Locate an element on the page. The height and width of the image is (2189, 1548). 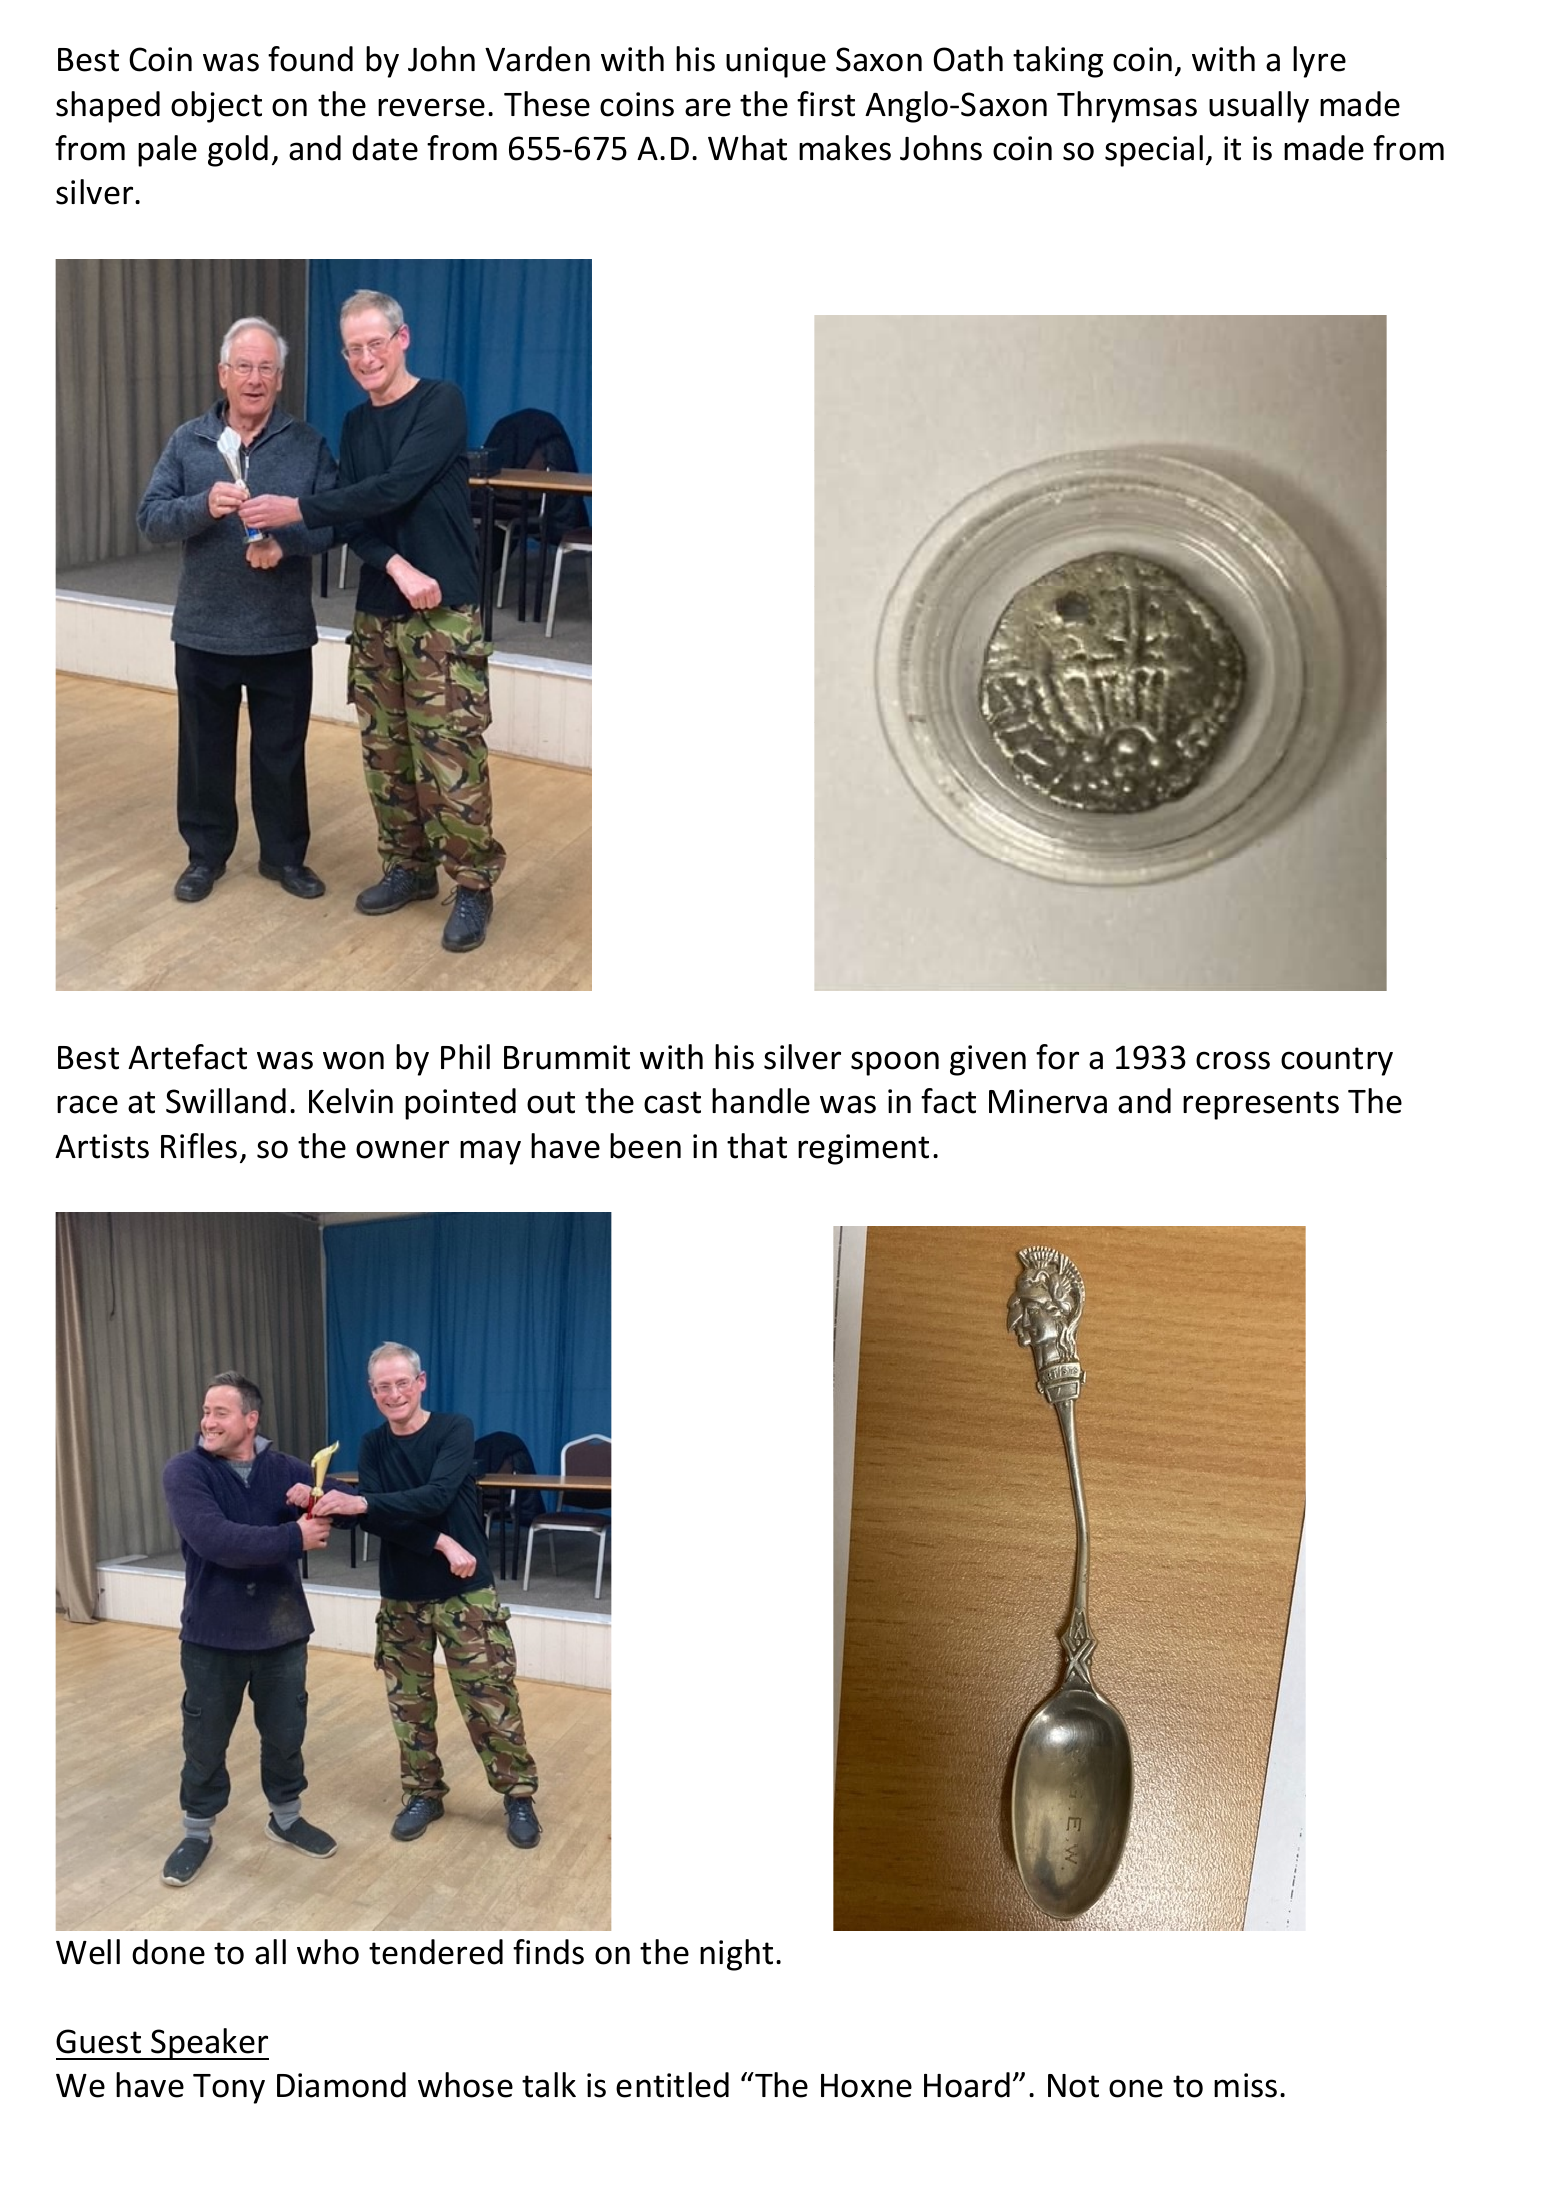
represents is located at coordinates (1261, 1105).
